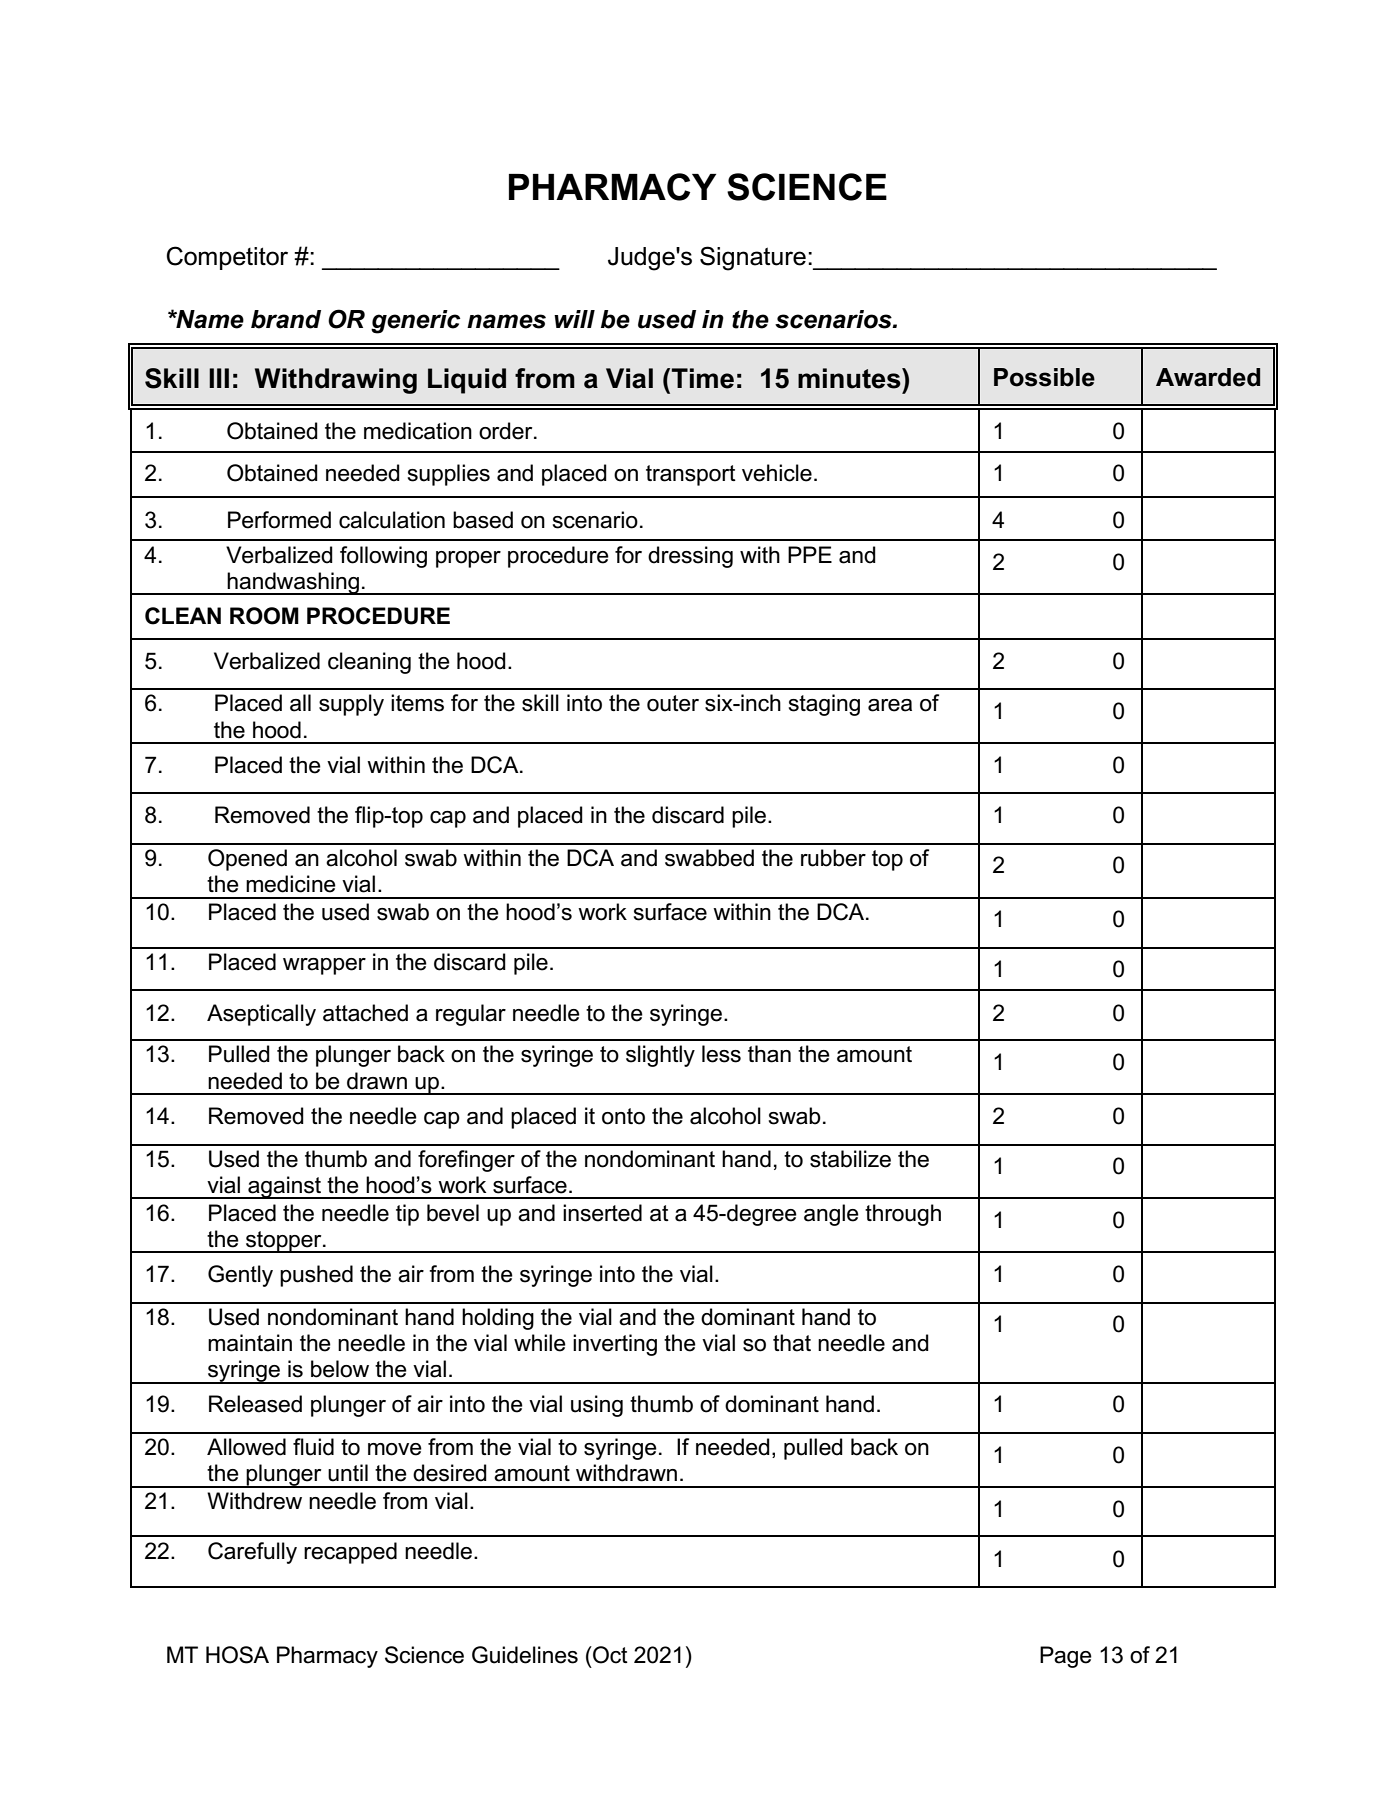  I want to click on brand, so click(286, 319).
